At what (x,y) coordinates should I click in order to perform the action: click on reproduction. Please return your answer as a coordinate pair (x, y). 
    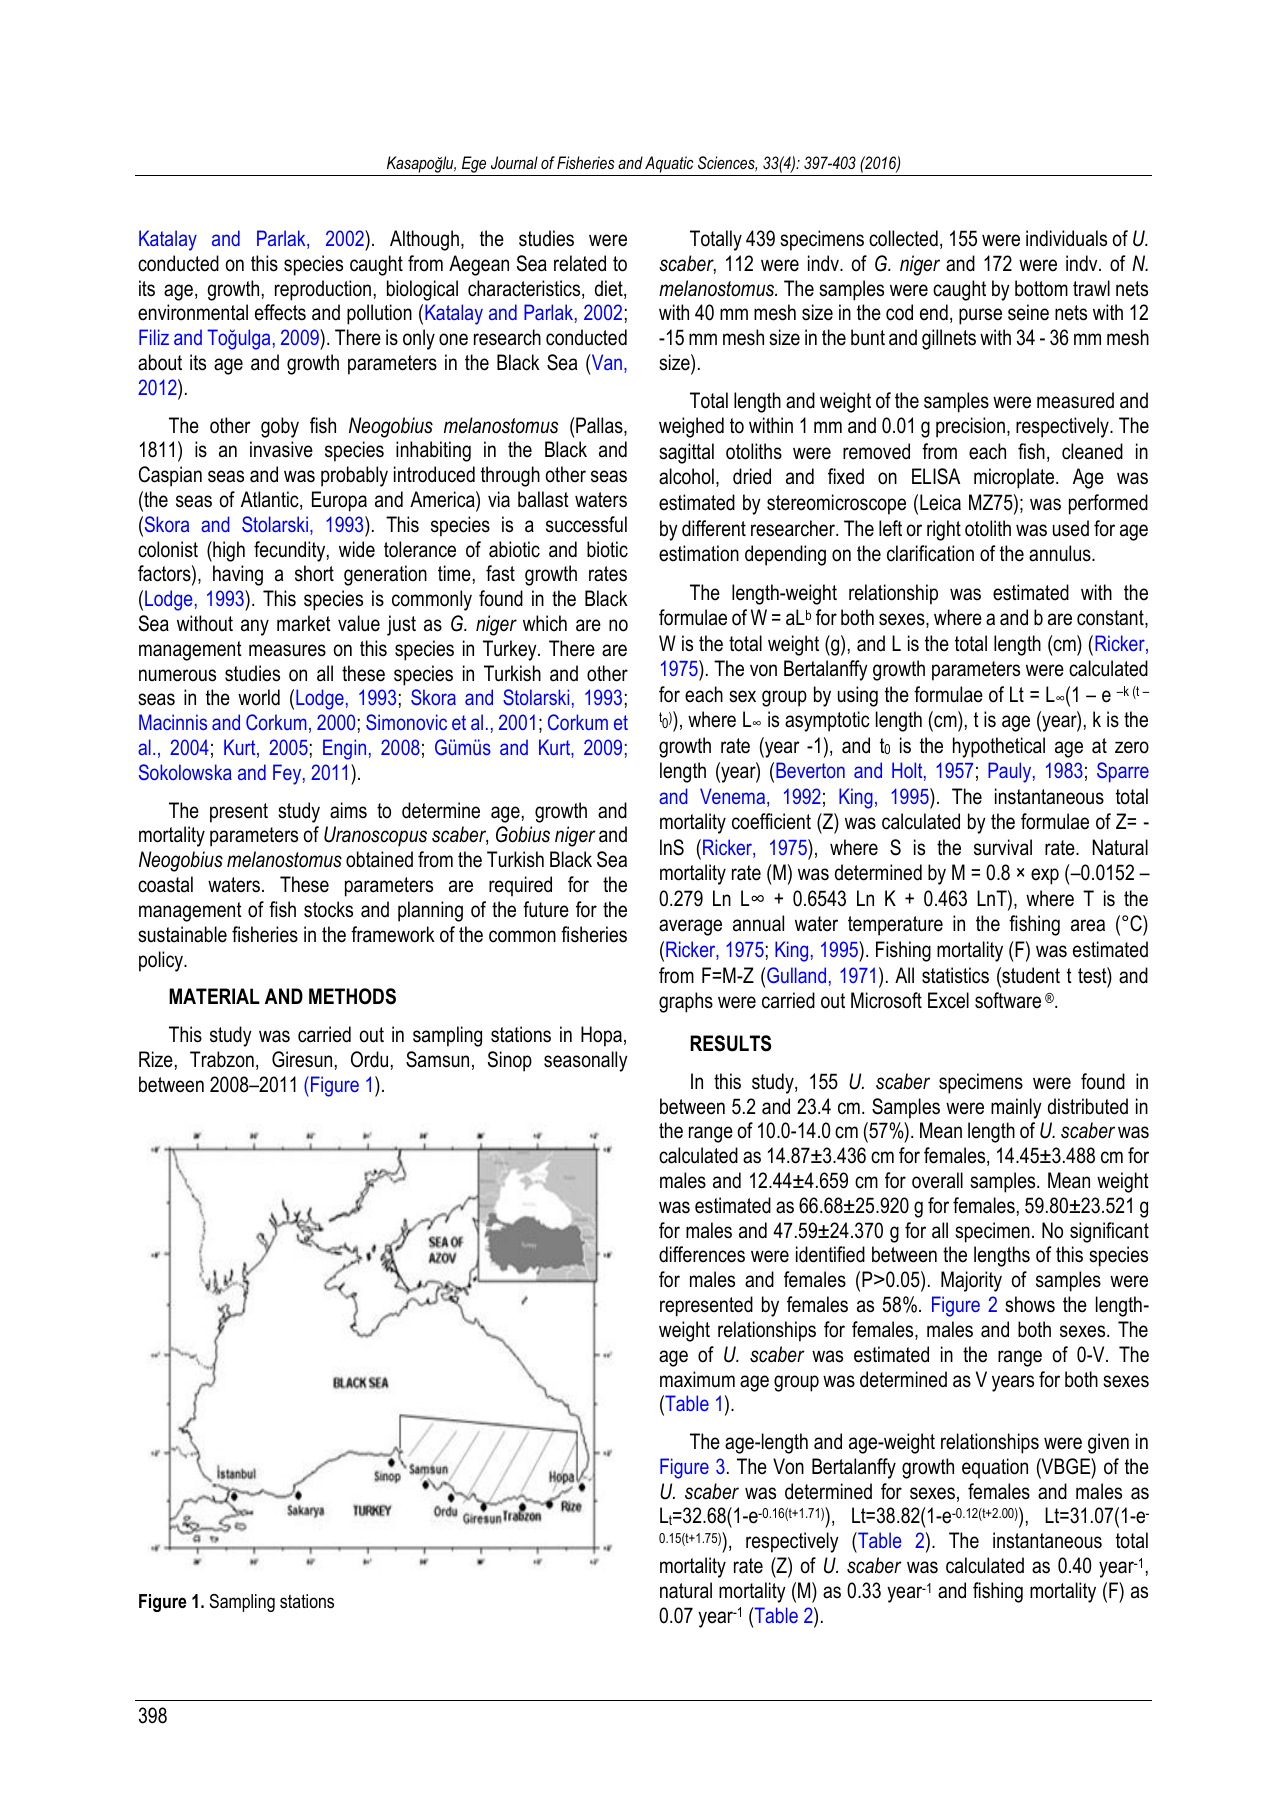
    Looking at the image, I should click on (323, 290).
